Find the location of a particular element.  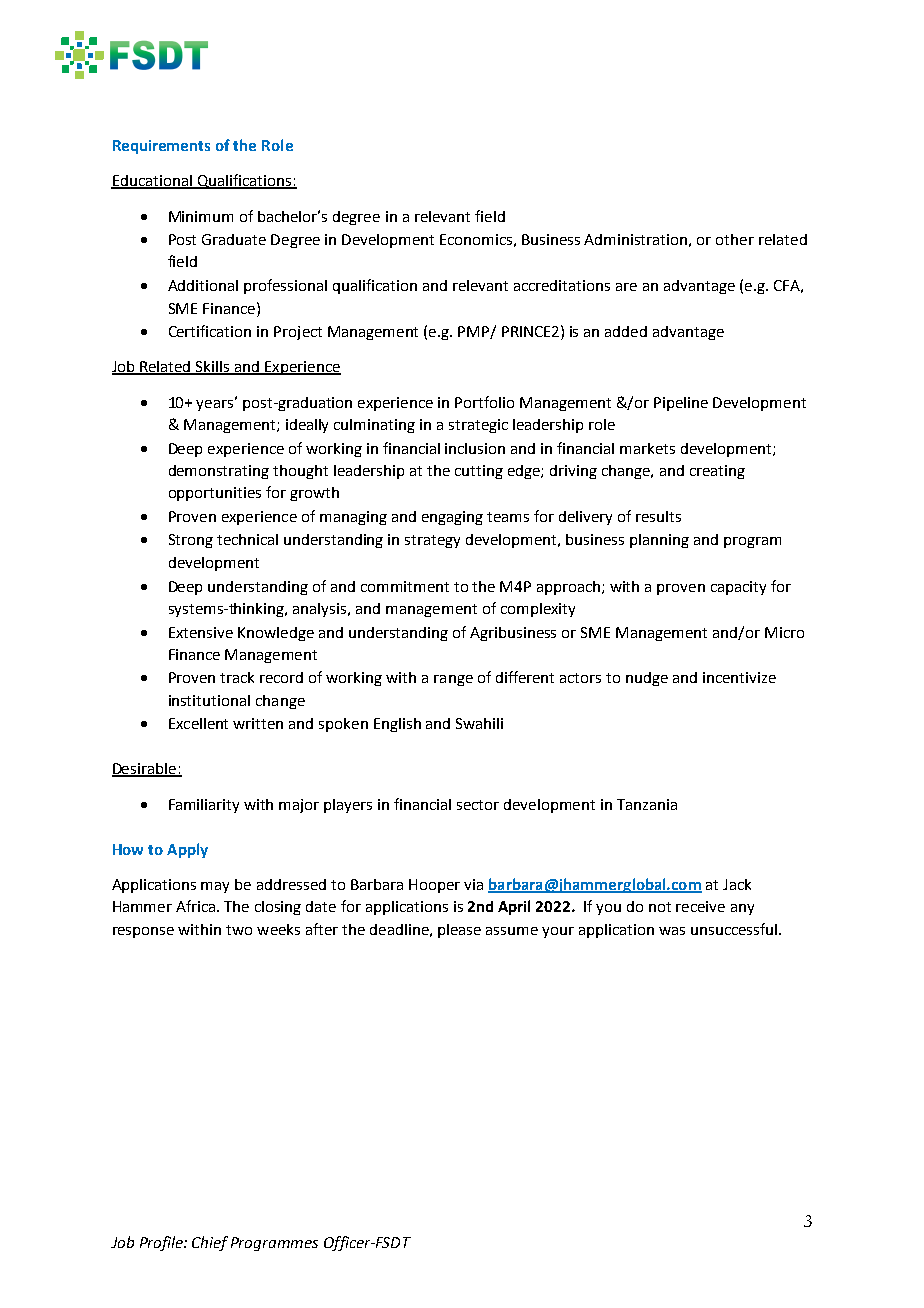

institutional is located at coordinates (209, 700).
